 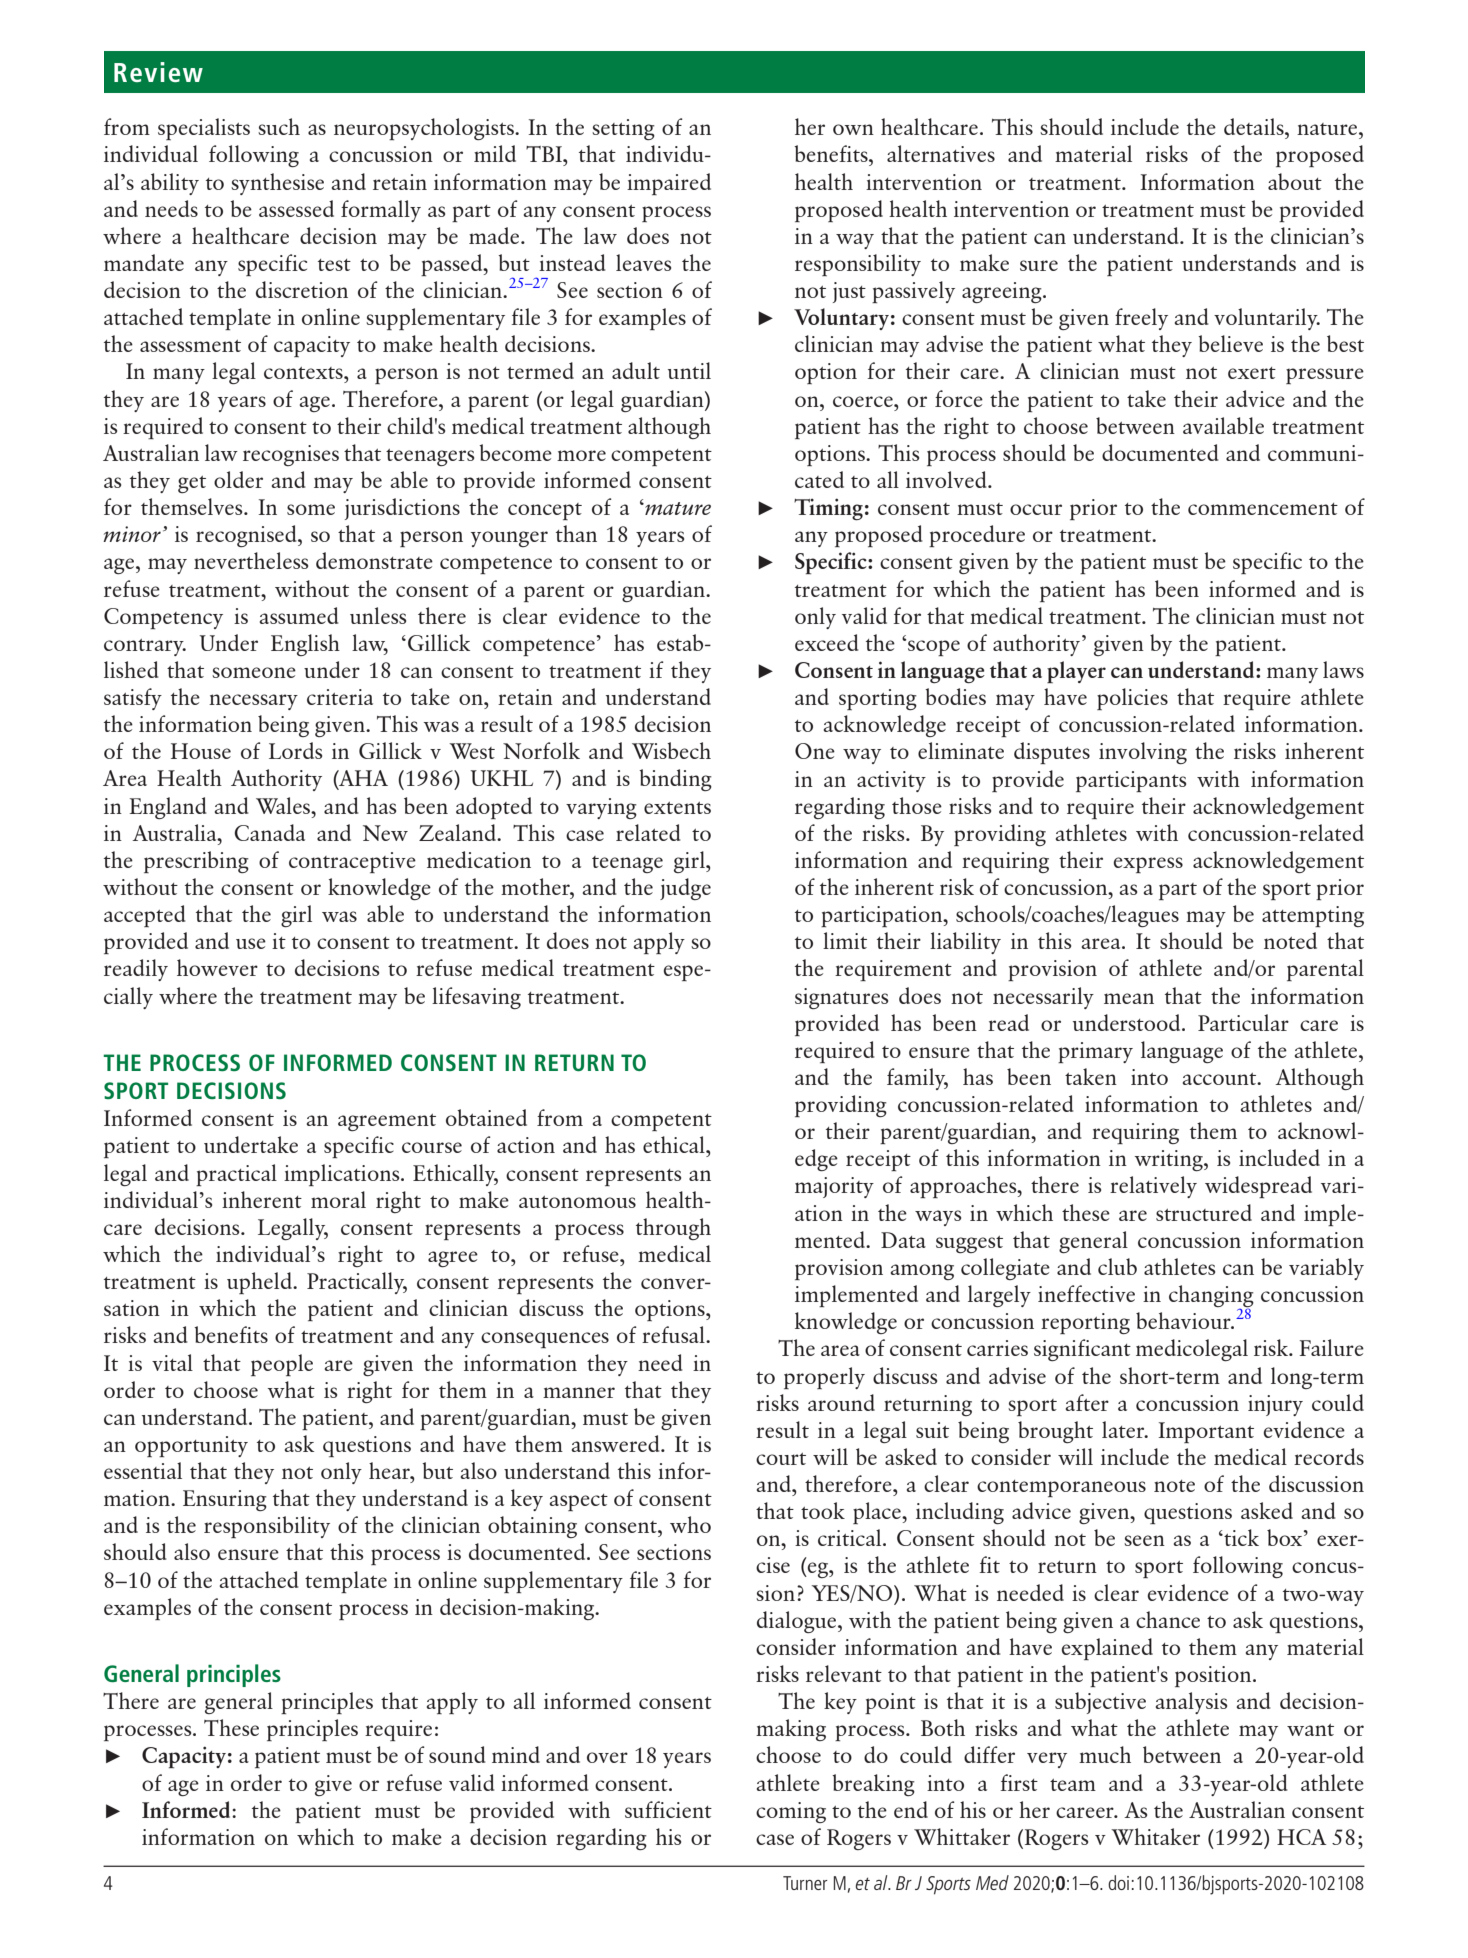 I want to click on sound, so click(x=457, y=1754).
